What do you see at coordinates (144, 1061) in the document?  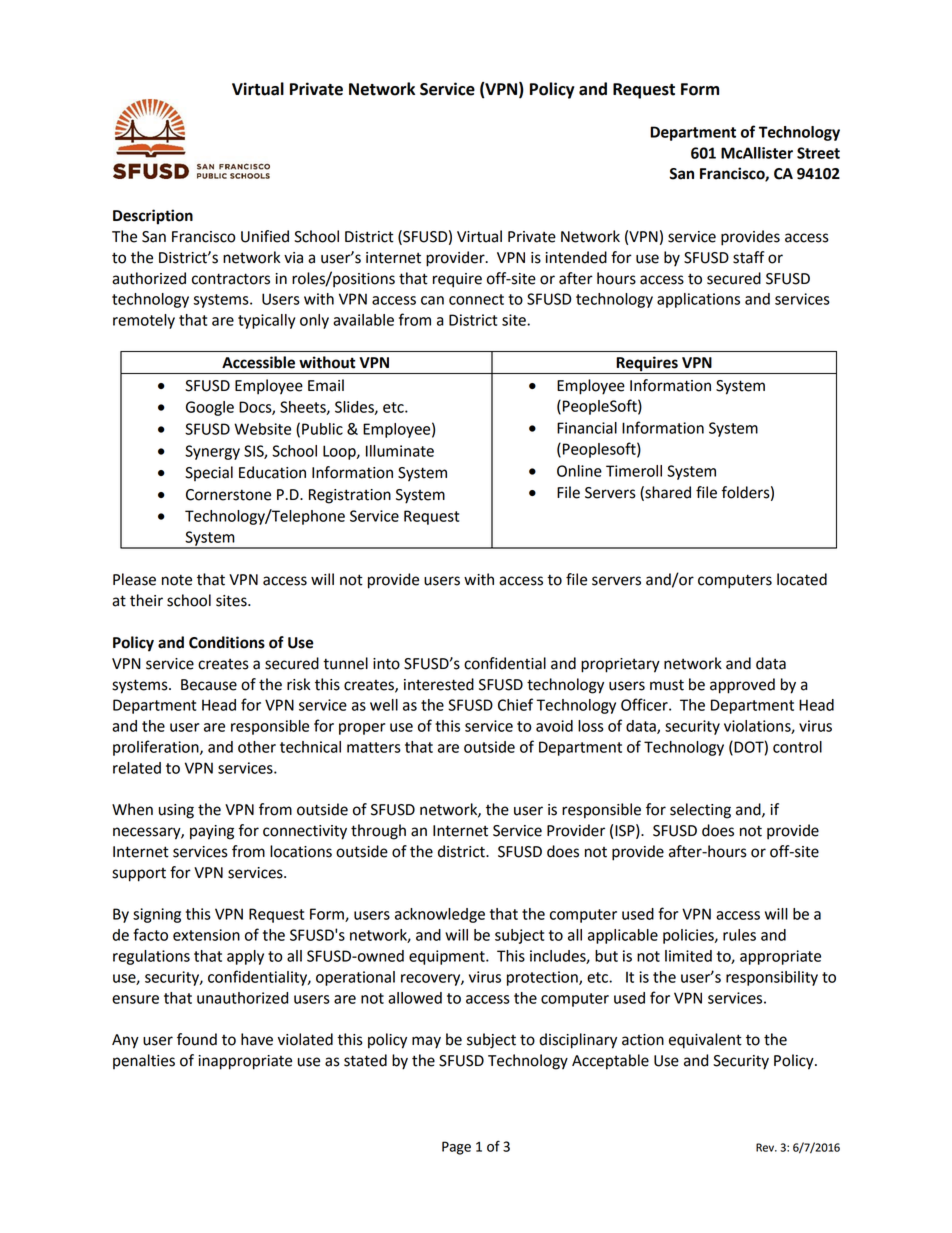 I see `penalties` at bounding box center [144, 1061].
